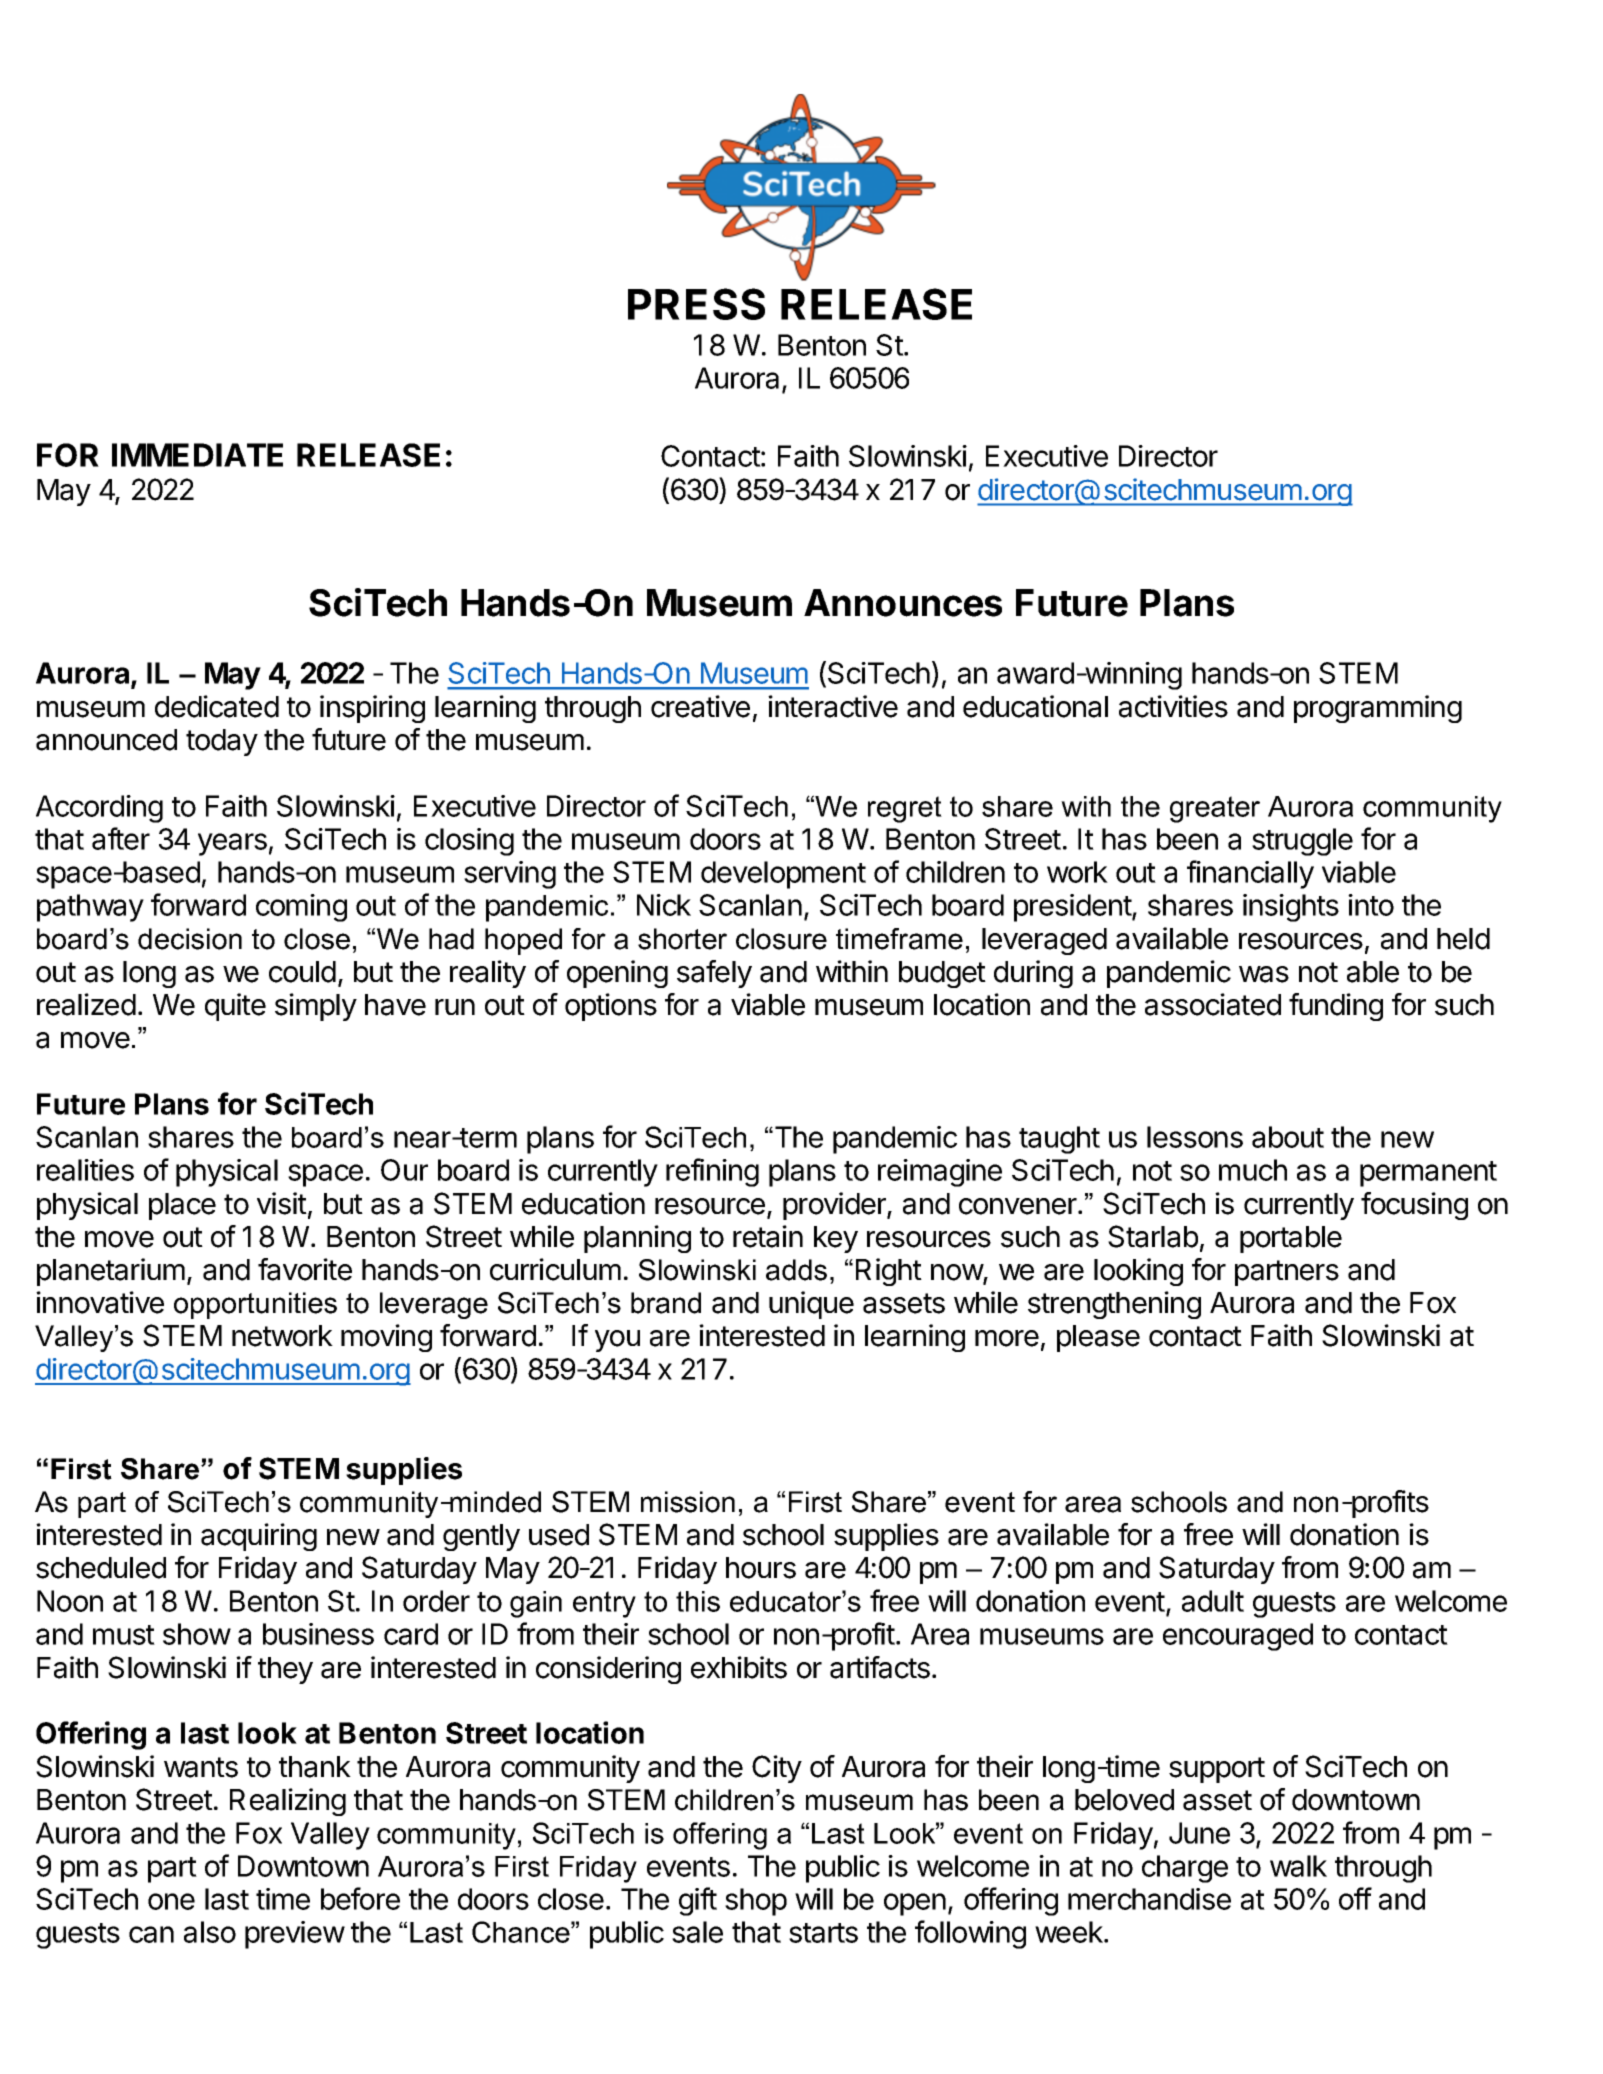  Describe the element at coordinates (783, 875) in the image. I see `development` at that location.
